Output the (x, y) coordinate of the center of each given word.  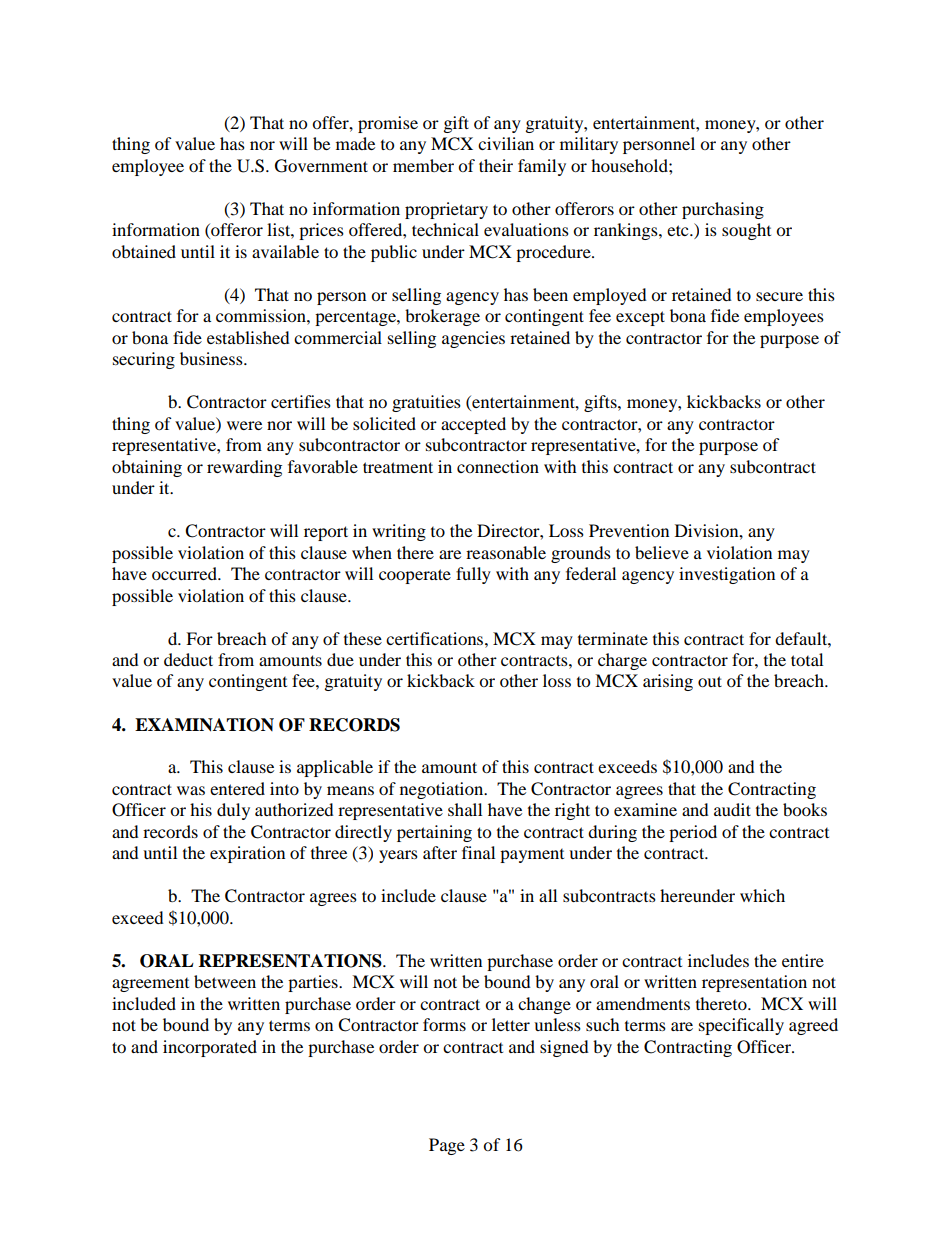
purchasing (723, 210)
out (710, 681)
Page (447, 1146)
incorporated (210, 1048)
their (496, 165)
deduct (188, 659)
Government (321, 166)
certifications (436, 638)
